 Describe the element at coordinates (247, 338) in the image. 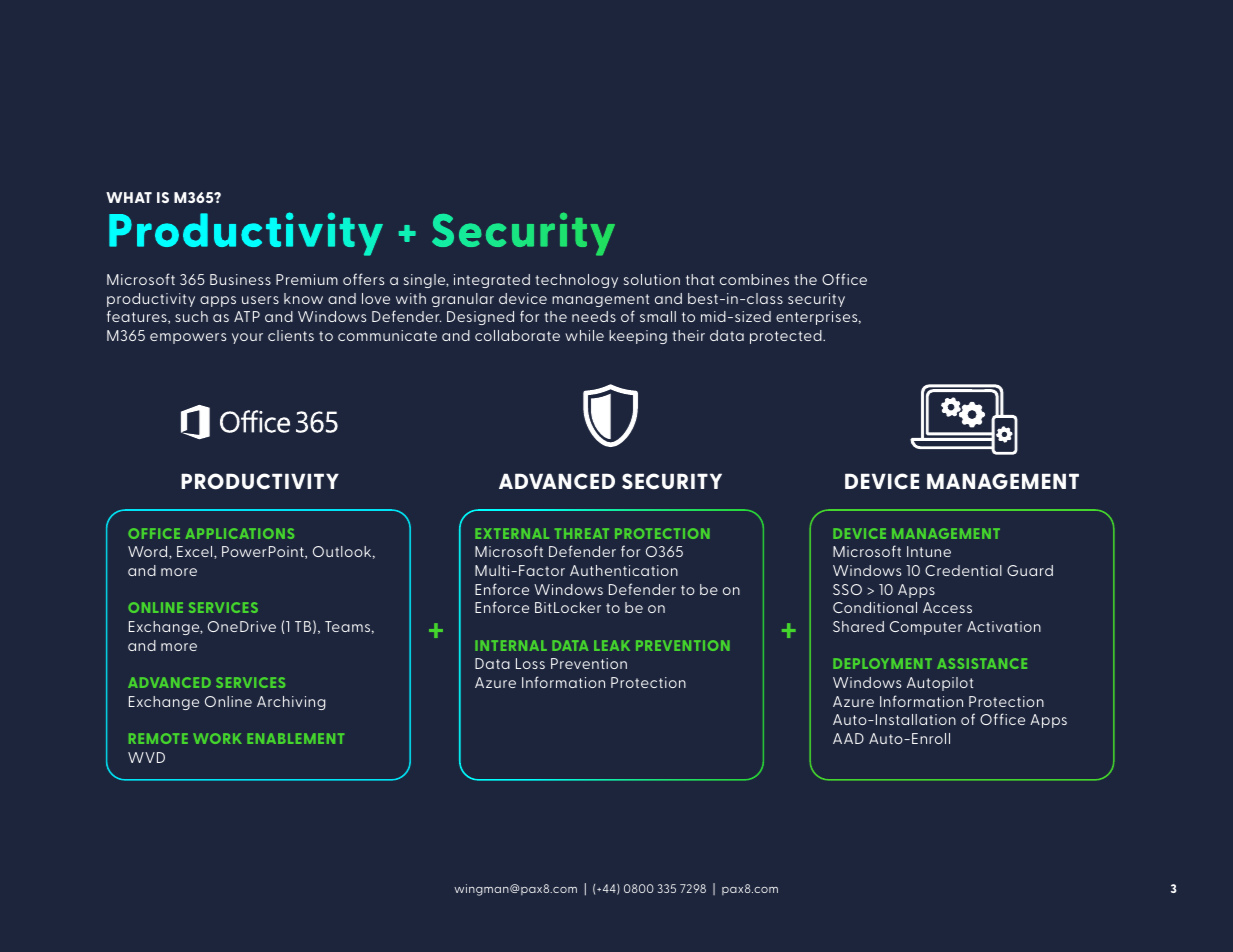

I see `your` at that location.
